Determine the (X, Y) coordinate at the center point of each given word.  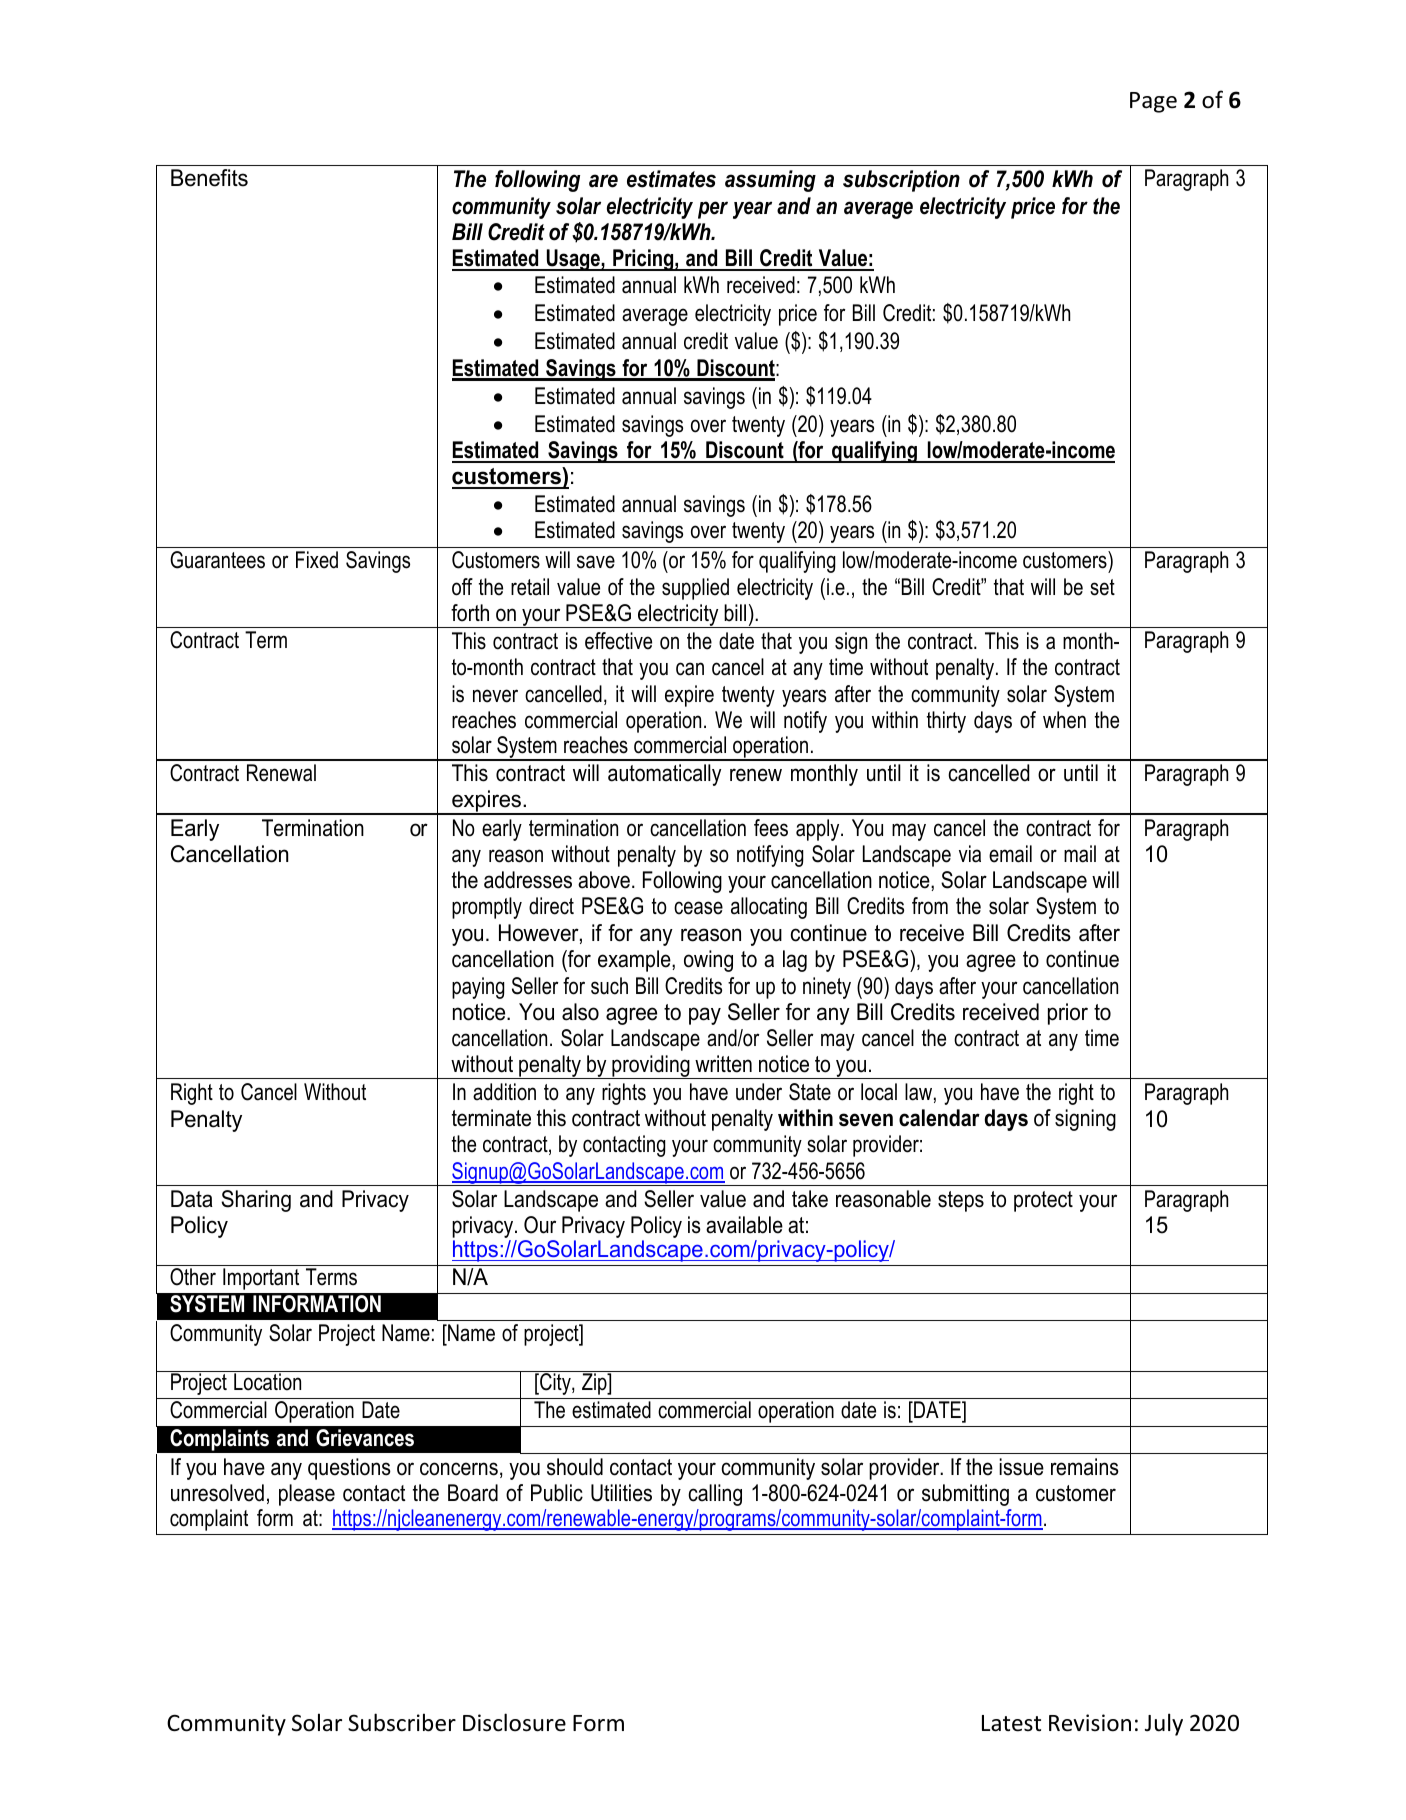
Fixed (317, 560)
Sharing (256, 1201)
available (744, 1225)
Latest (1011, 1723)
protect (1043, 1201)
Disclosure (514, 1722)
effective (618, 641)
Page (1153, 102)
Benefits (209, 178)
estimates (671, 179)
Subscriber (402, 1722)
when (1064, 720)
